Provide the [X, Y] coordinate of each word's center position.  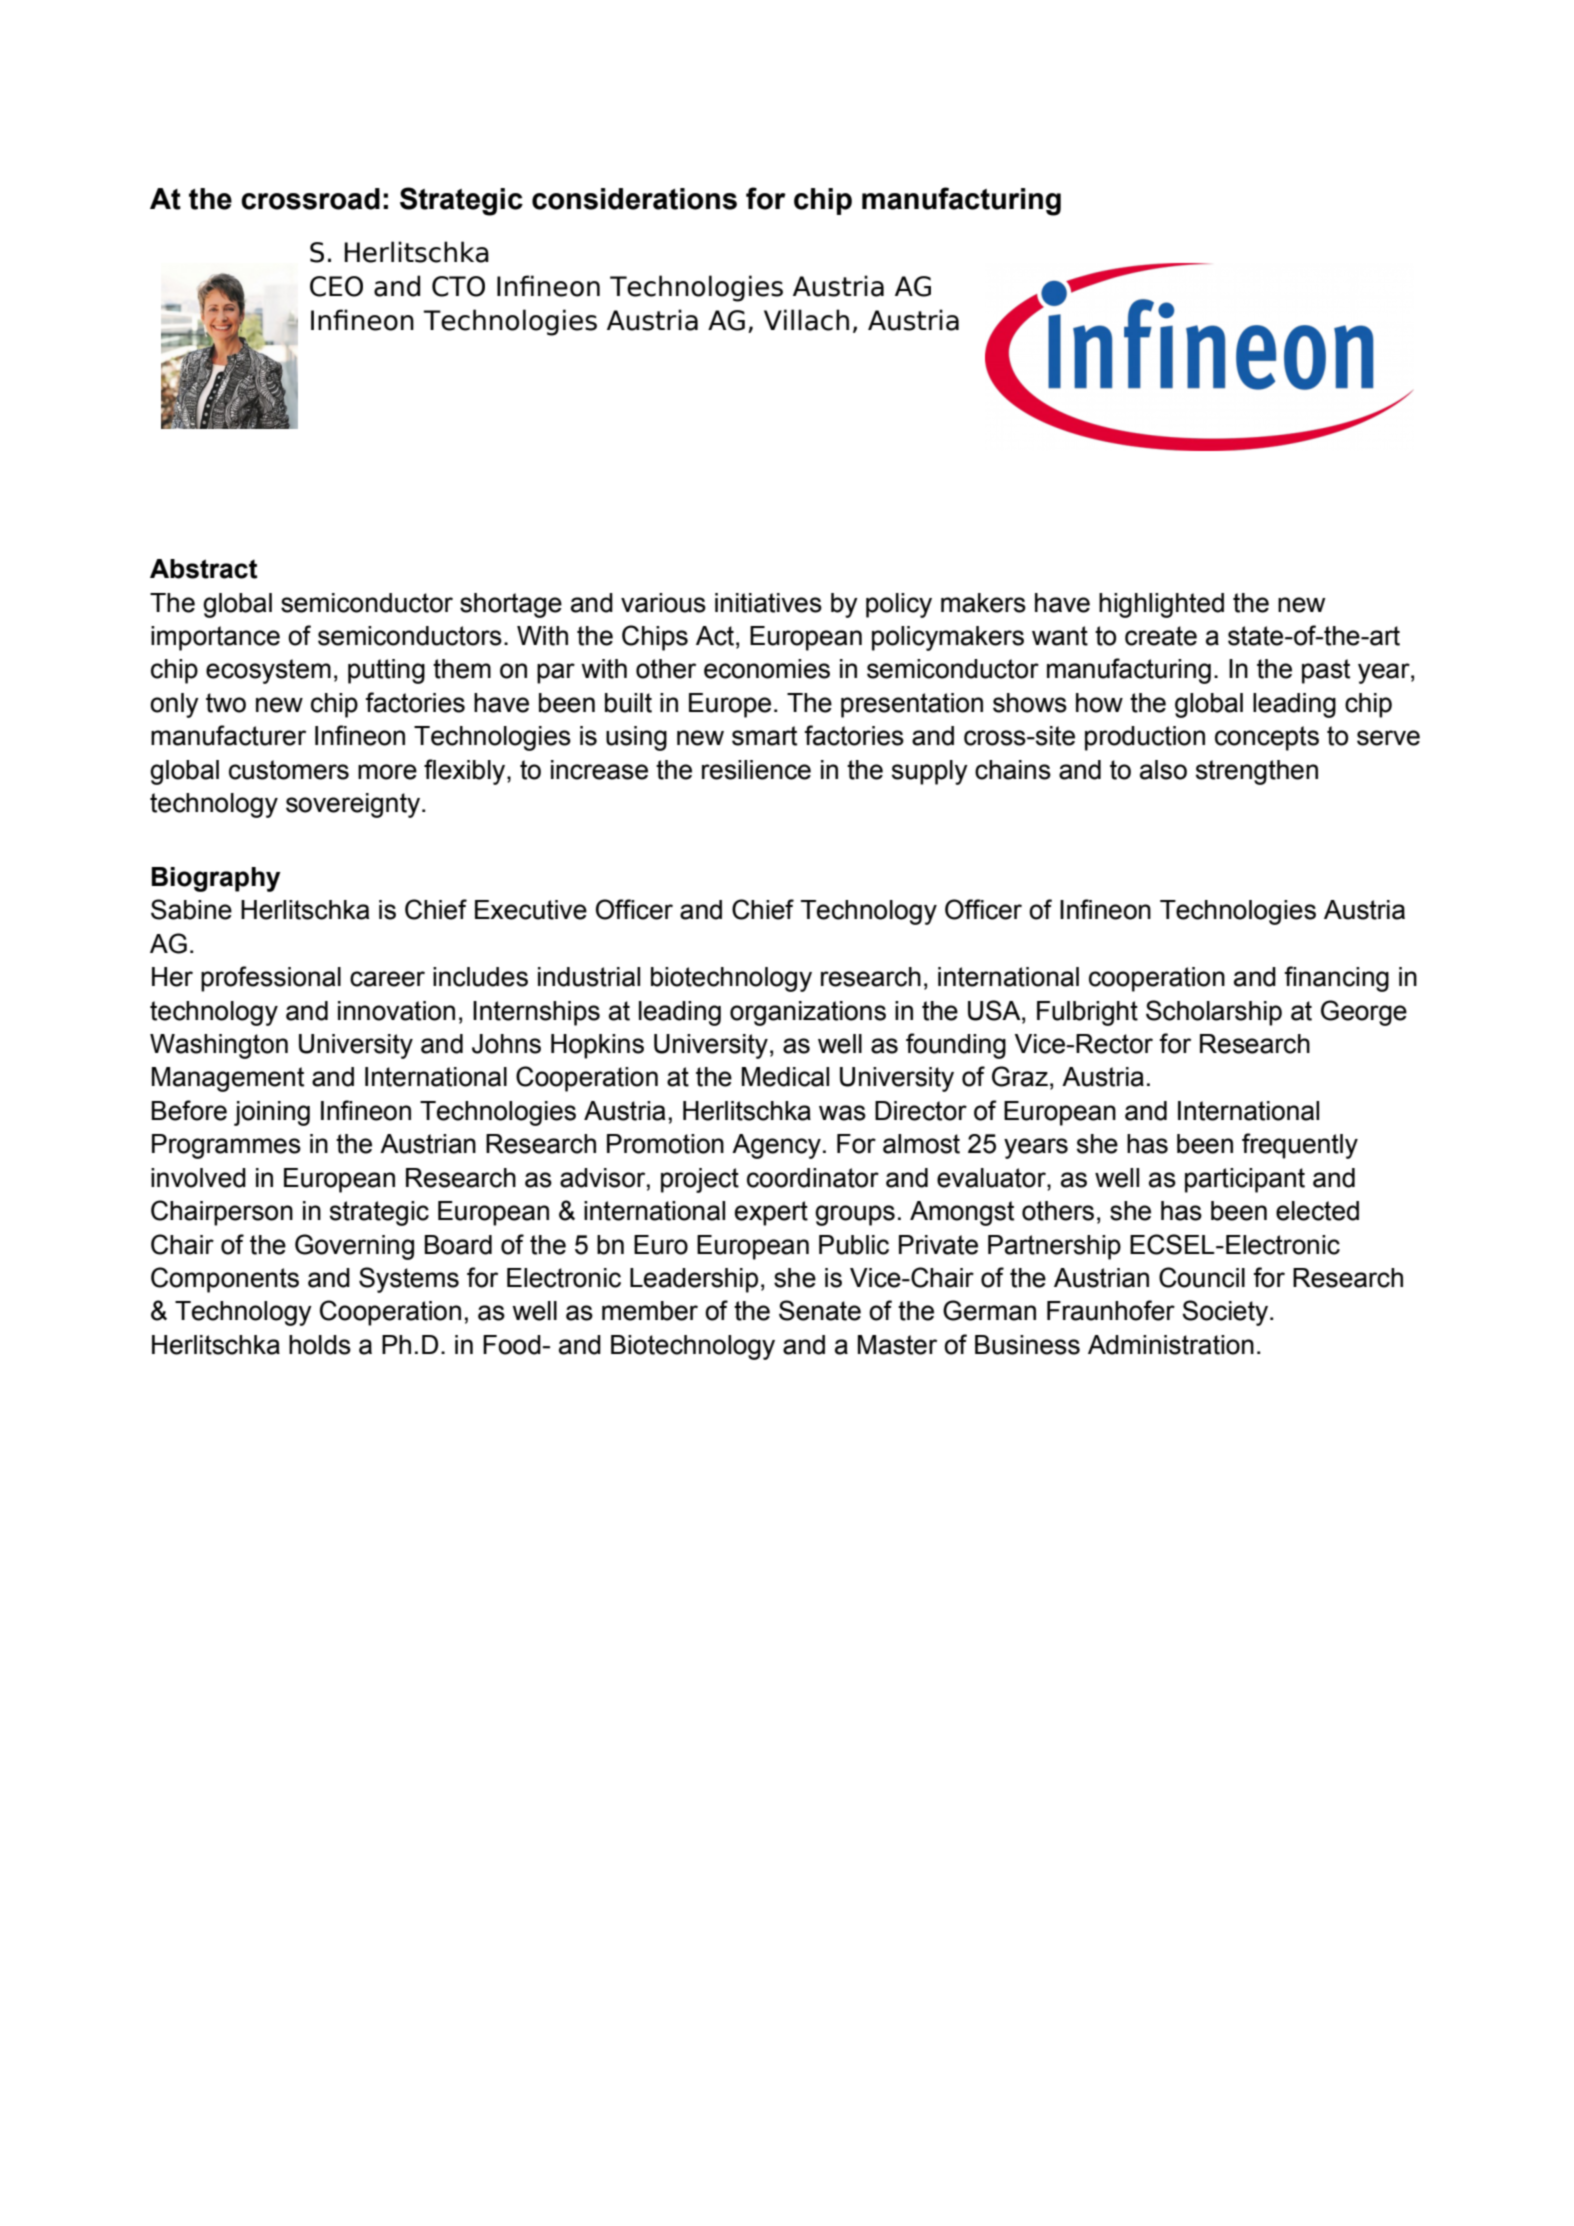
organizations [808, 1013]
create [1161, 636]
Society [1226, 1313]
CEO [336, 286]
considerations [634, 199]
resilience [756, 770]
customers [289, 770]
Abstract [204, 569]
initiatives [768, 603]
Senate [820, 1310]
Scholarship [1214, 1013]
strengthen [1257, 772]
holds [320, 1345]
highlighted [1161, 605]
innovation [396, 1011]
